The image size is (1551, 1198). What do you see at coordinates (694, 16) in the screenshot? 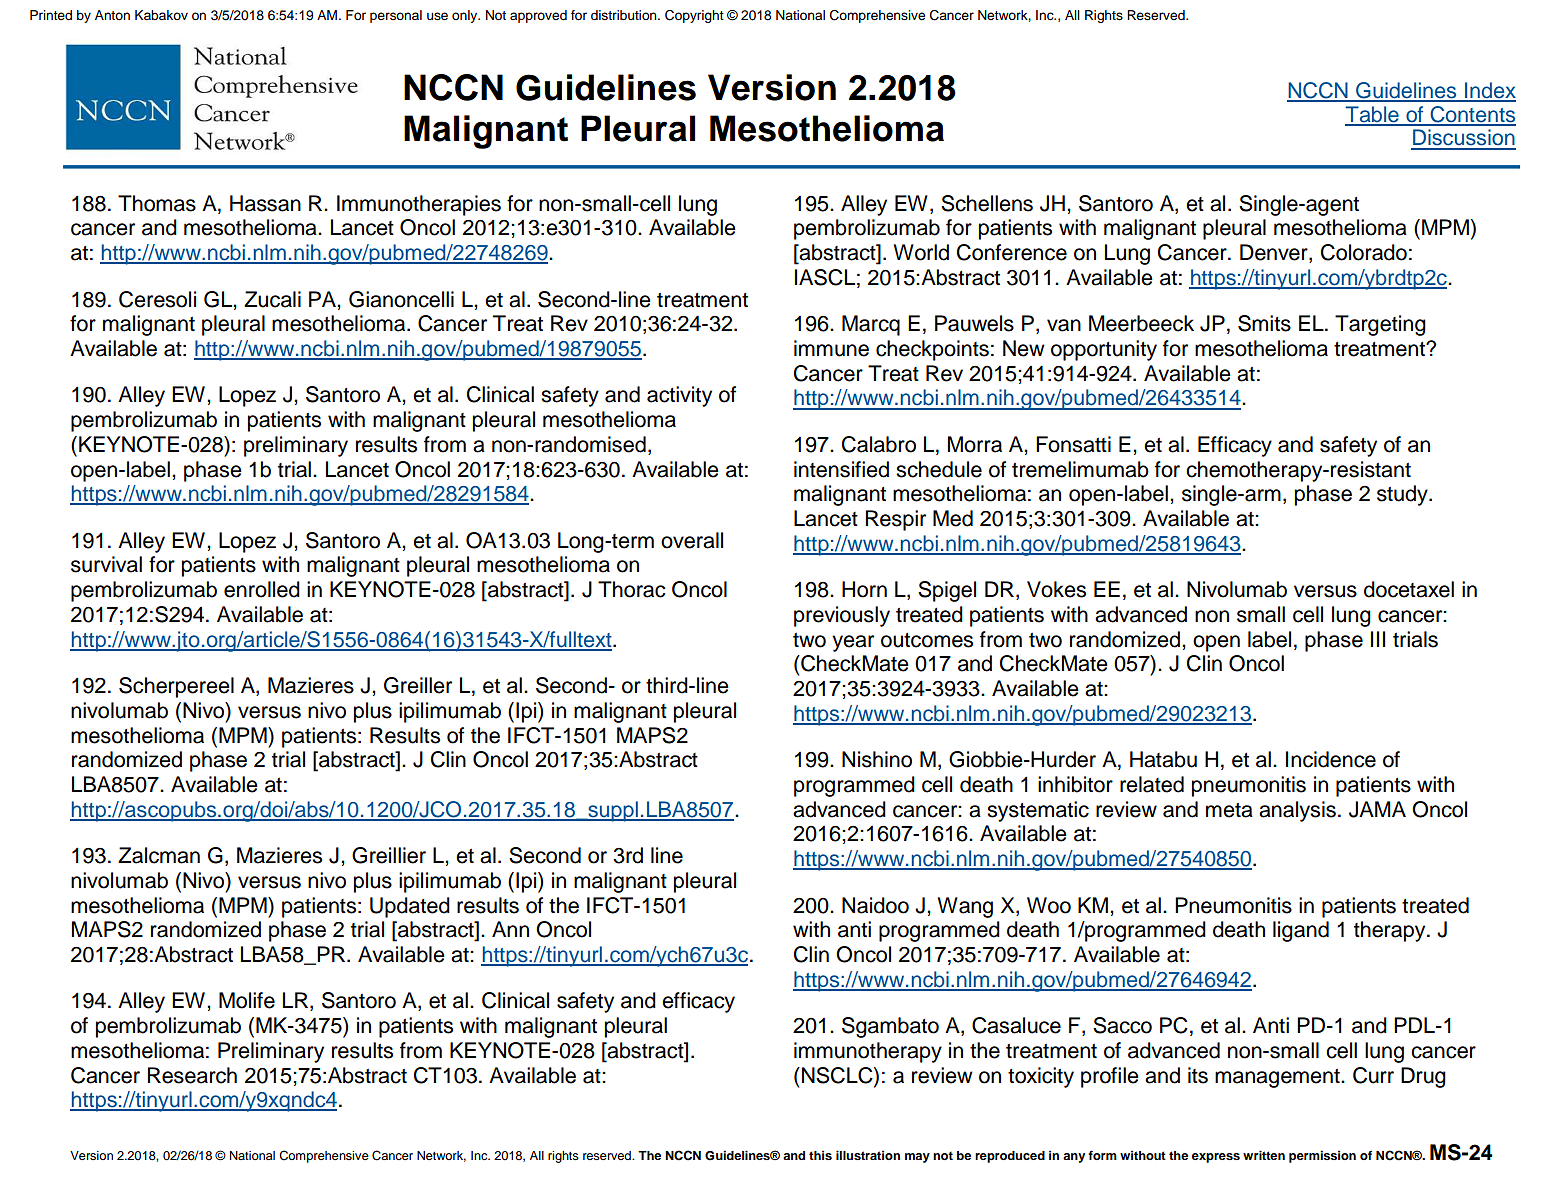
I see `Copyright` at bounding box center [694, 16].
